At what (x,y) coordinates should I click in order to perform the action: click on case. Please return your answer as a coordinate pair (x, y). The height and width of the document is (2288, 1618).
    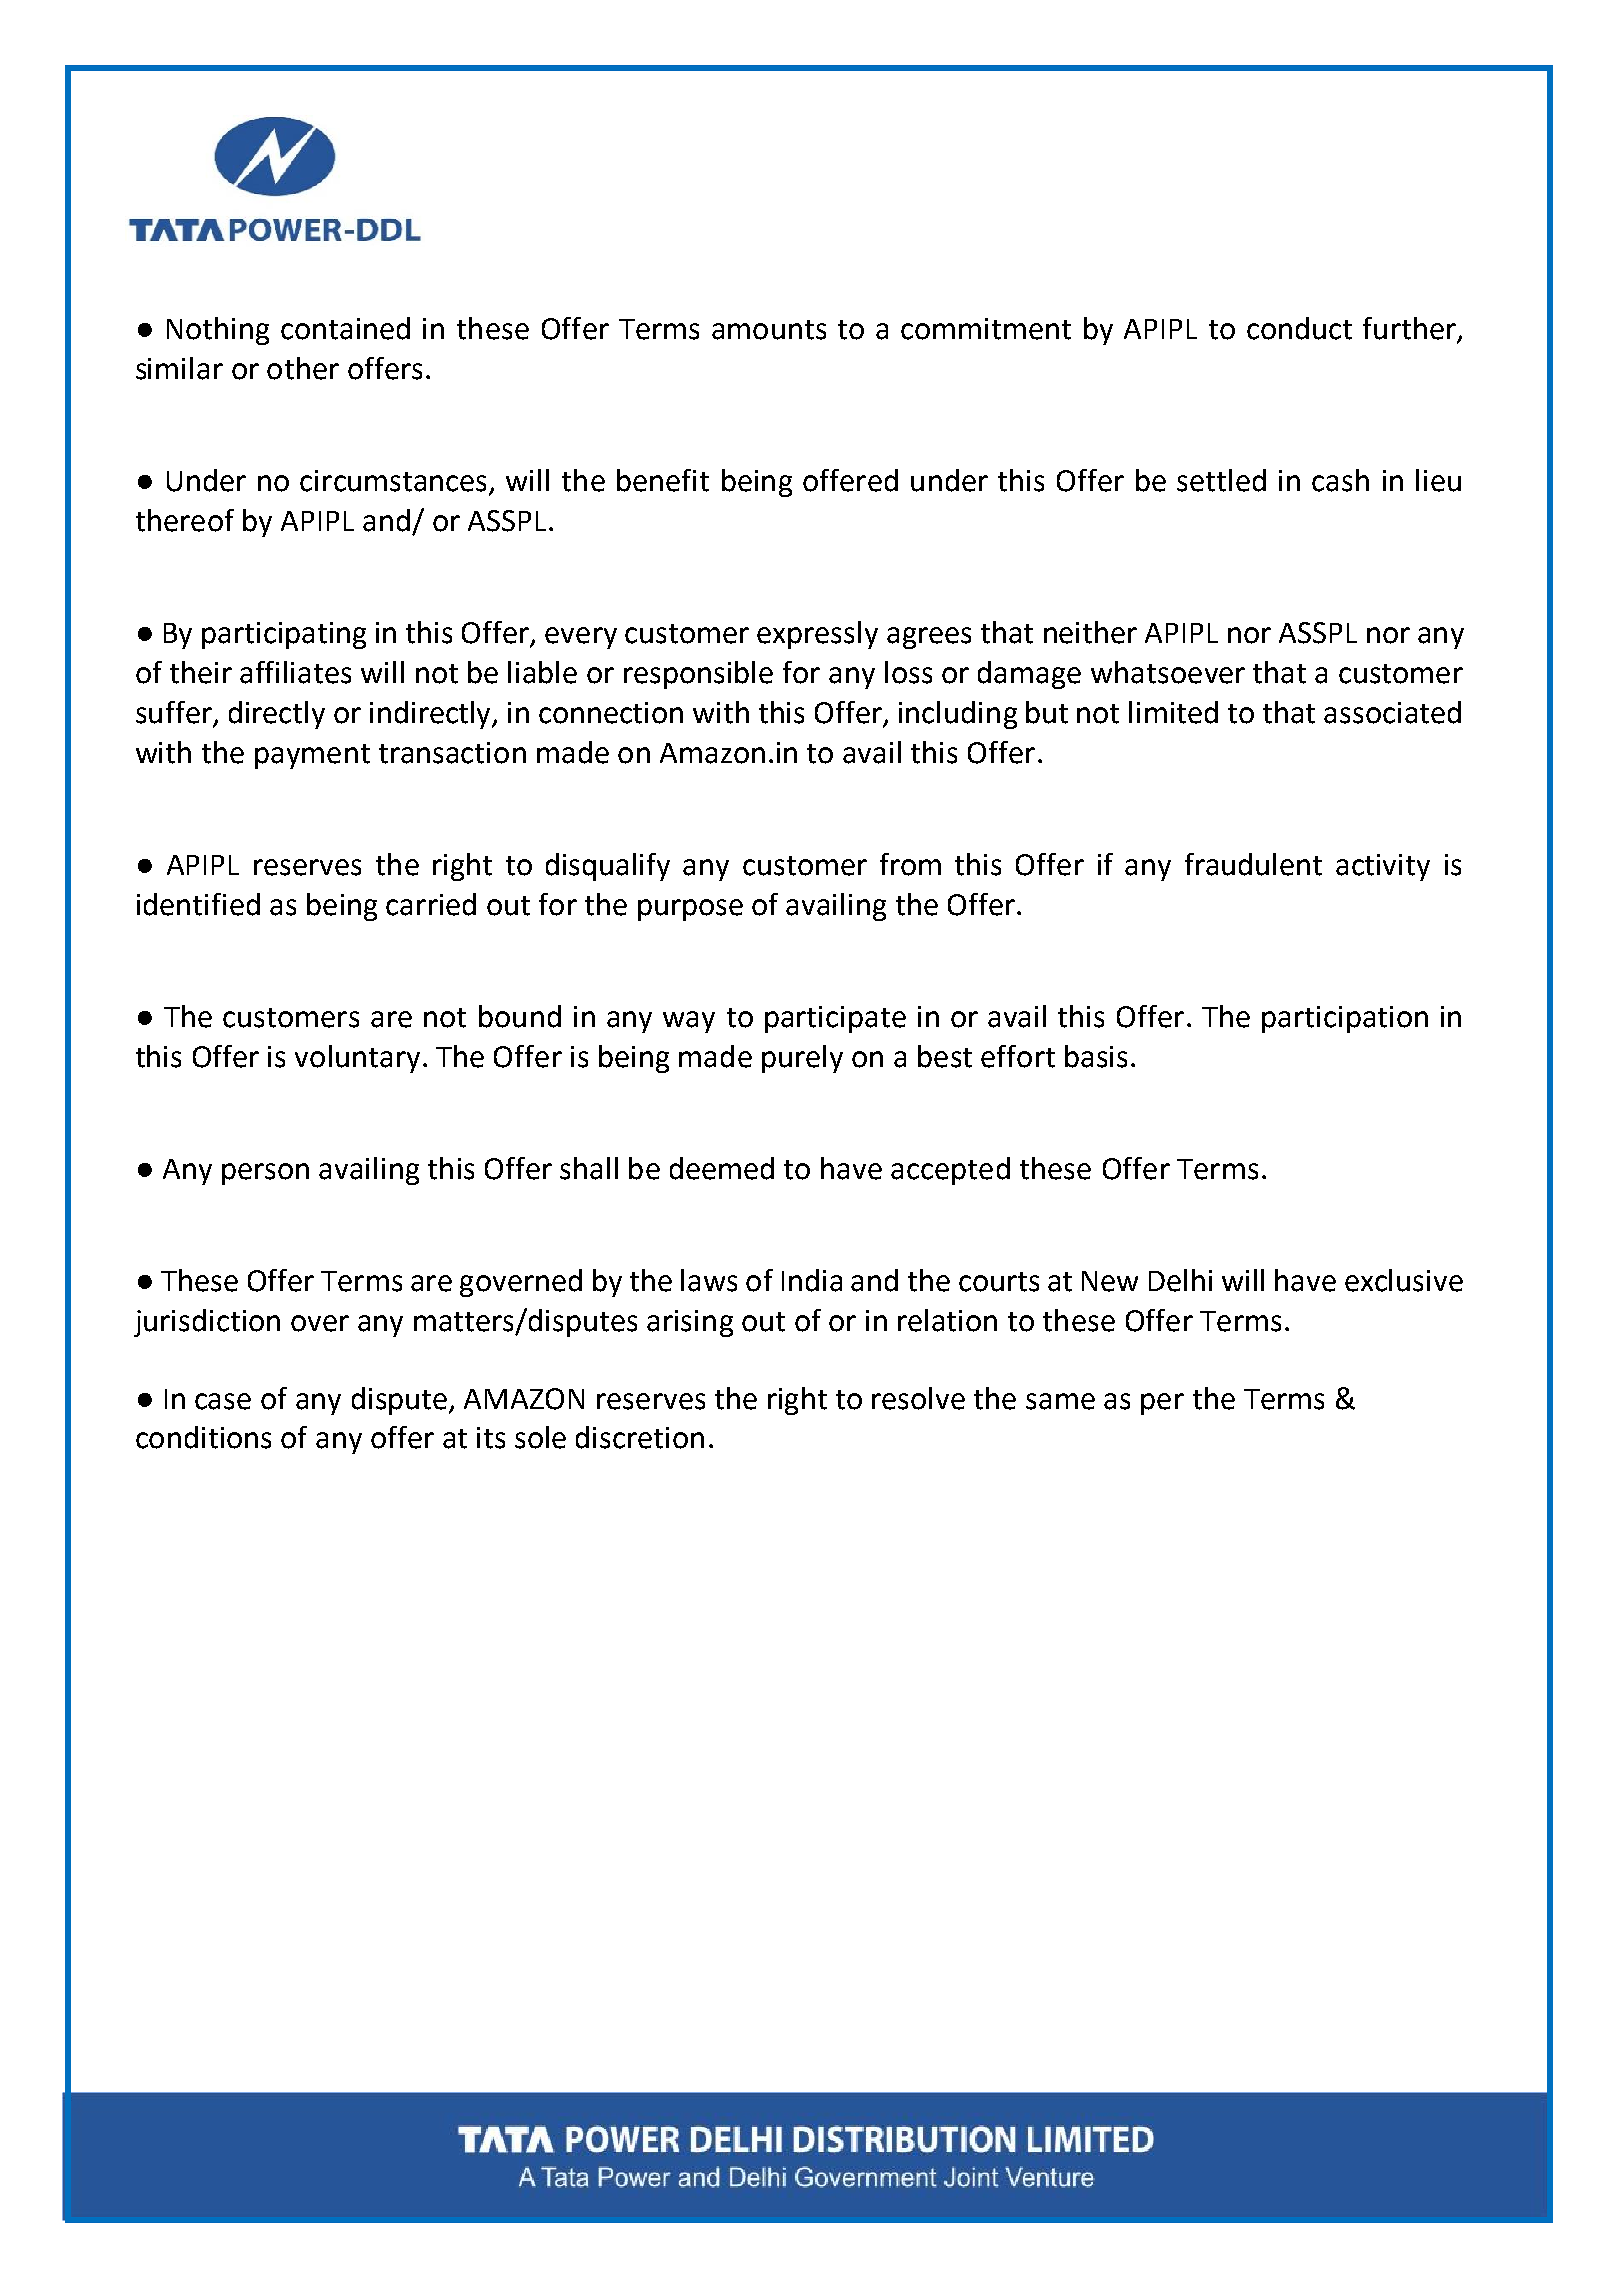
    Looking at the image, I should click on (223, 1401).
